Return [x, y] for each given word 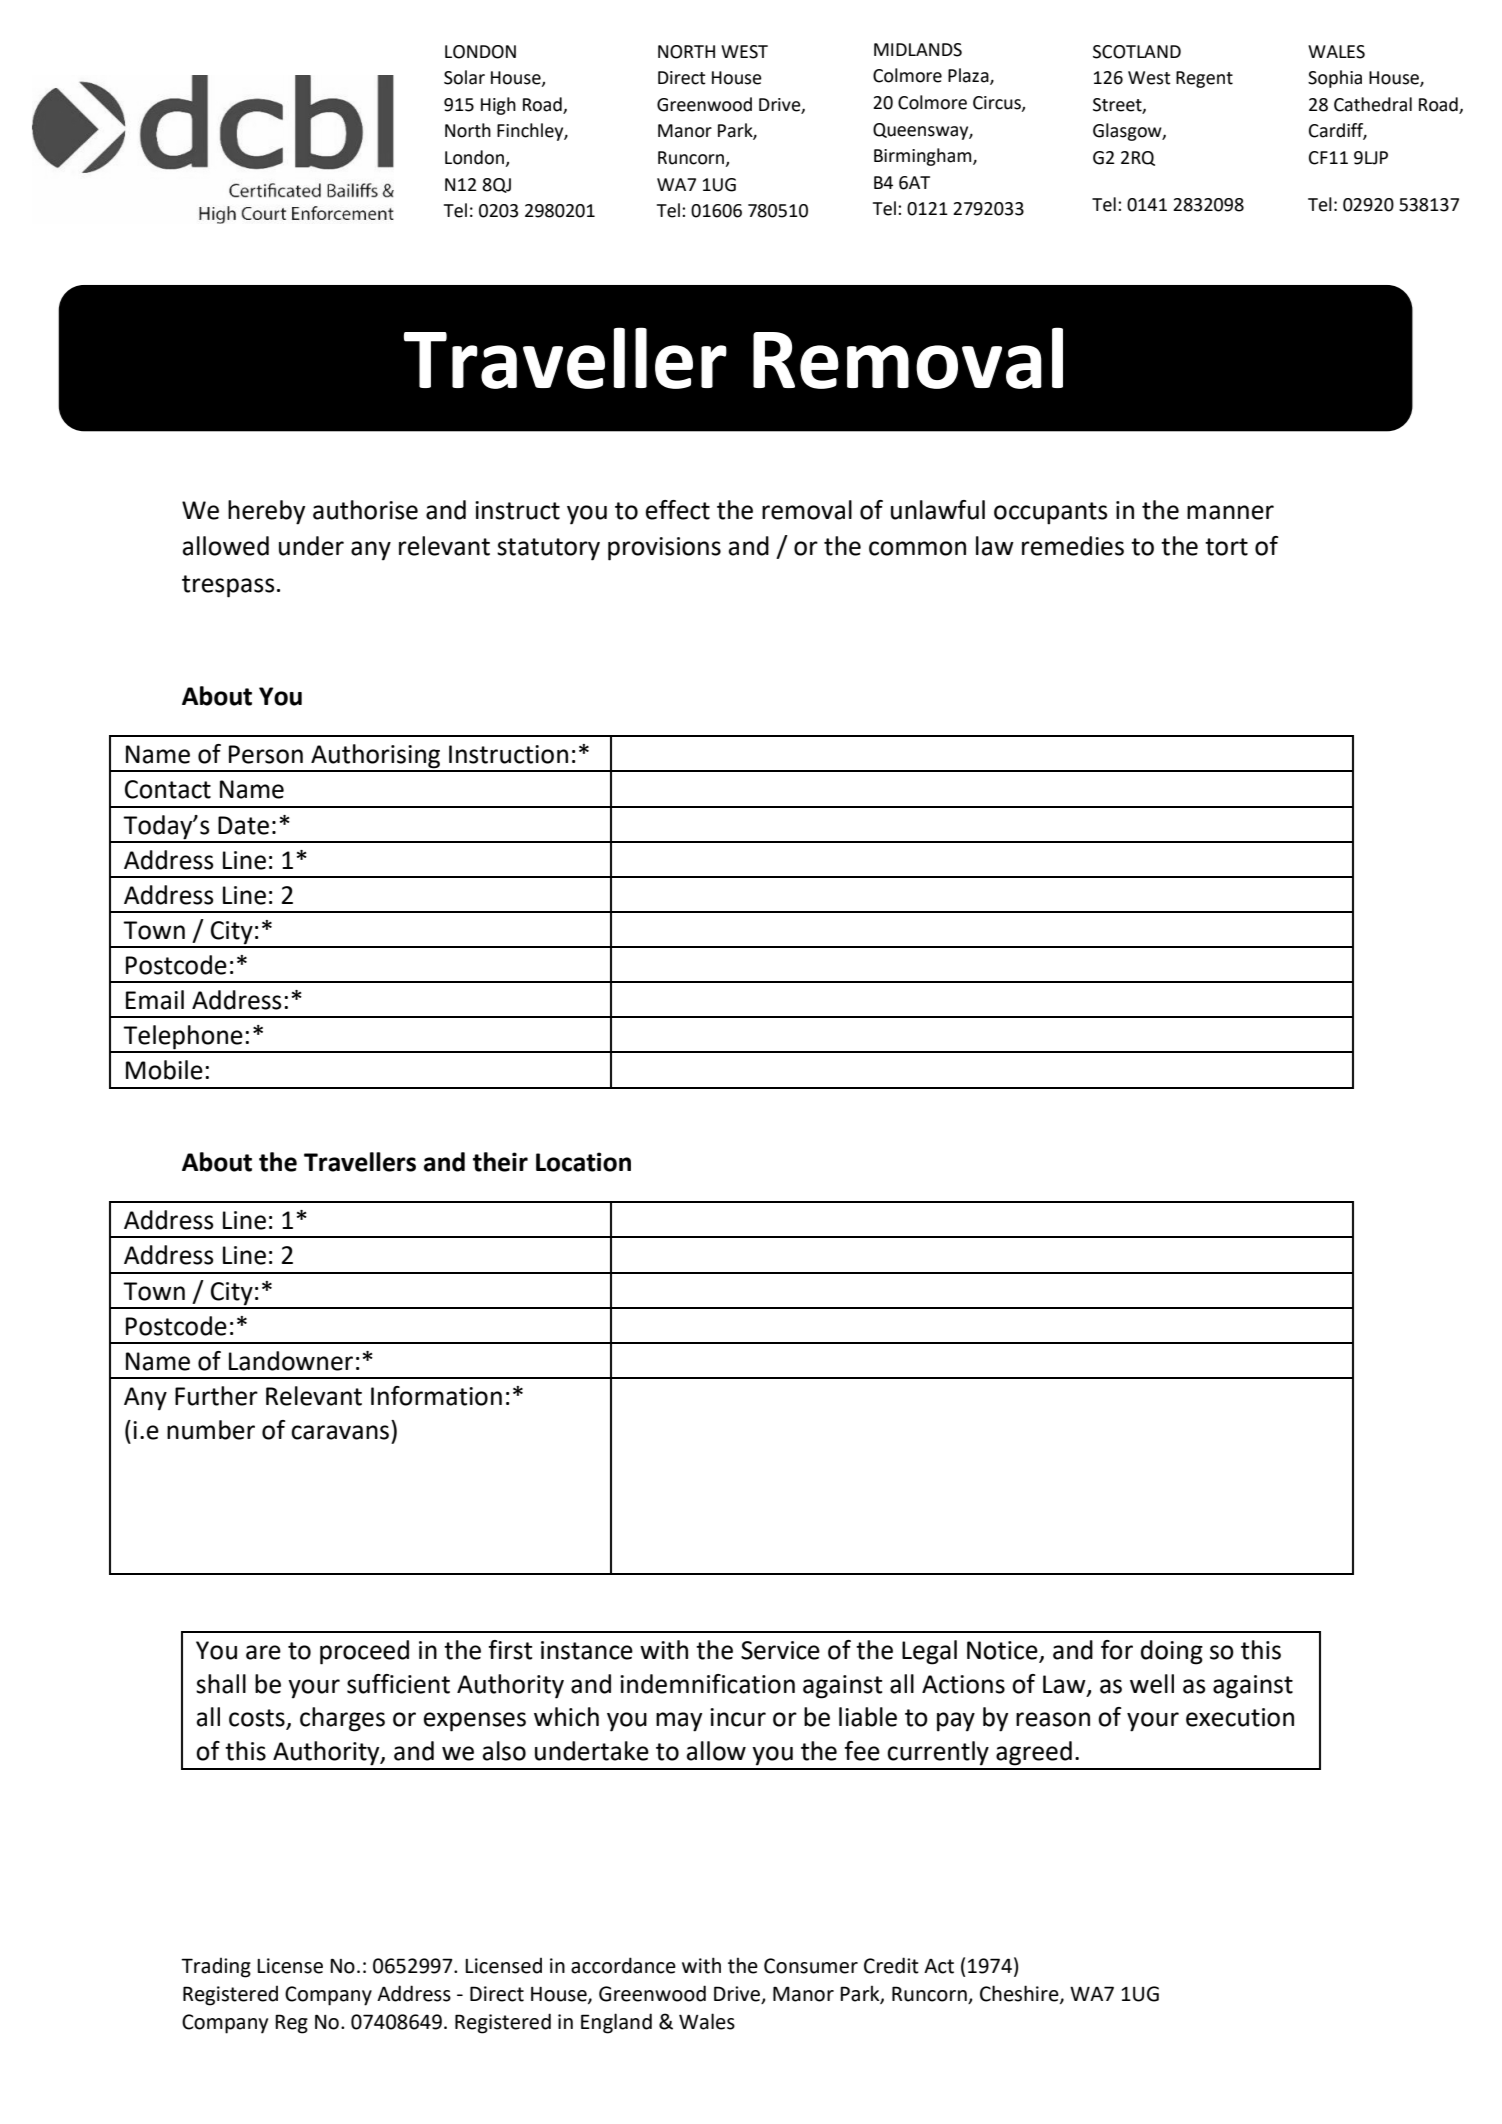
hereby [266, 512]
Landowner [291, 1361]
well [1152, 1684]
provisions [664, 549]
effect [678, 510]
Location [583, 1162]
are [263, 1652]
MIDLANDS [918, 50]
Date [243, 825]
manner [1230, 512]
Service [780, 1650]
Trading [216, 1967]
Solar [464, 77]
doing [1172, 1652]
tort [1226, 547]
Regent [1204, 79]
